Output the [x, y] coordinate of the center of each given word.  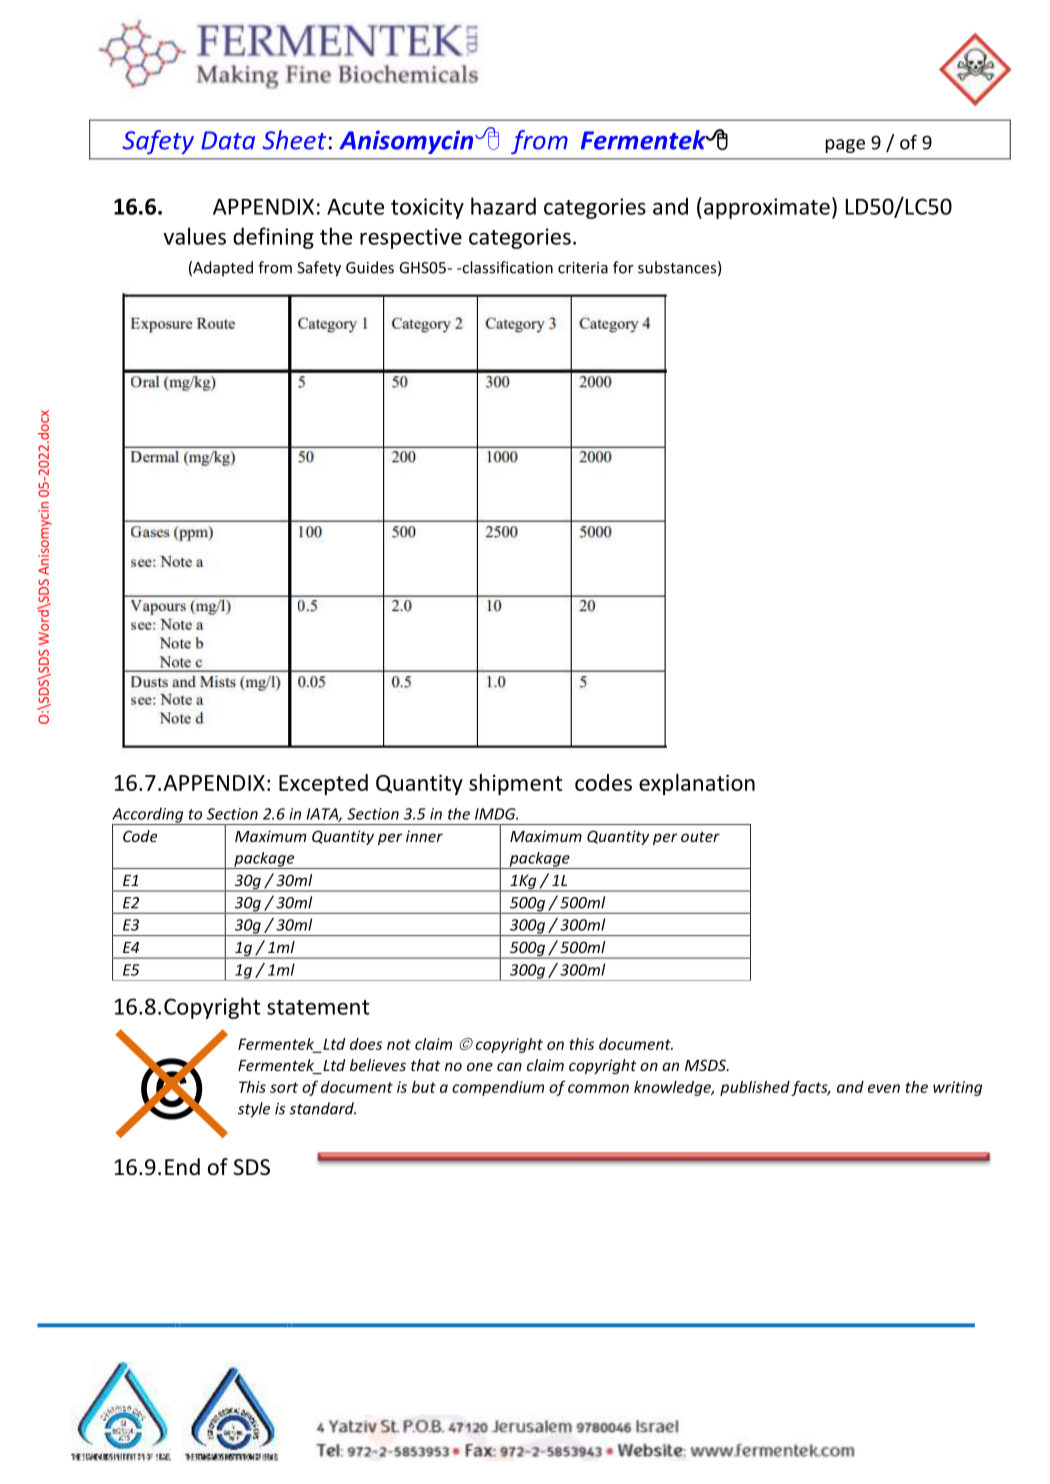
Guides [370, 267]
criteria [583, 268]
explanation [697, 784]
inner [424, 836]
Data [228, 140]
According [149, 816]
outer [700, 836]
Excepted [323, 784]
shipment [516, 784]
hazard [503, 206]
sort [284, 1087]
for [623, 267]
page [845, 146]
